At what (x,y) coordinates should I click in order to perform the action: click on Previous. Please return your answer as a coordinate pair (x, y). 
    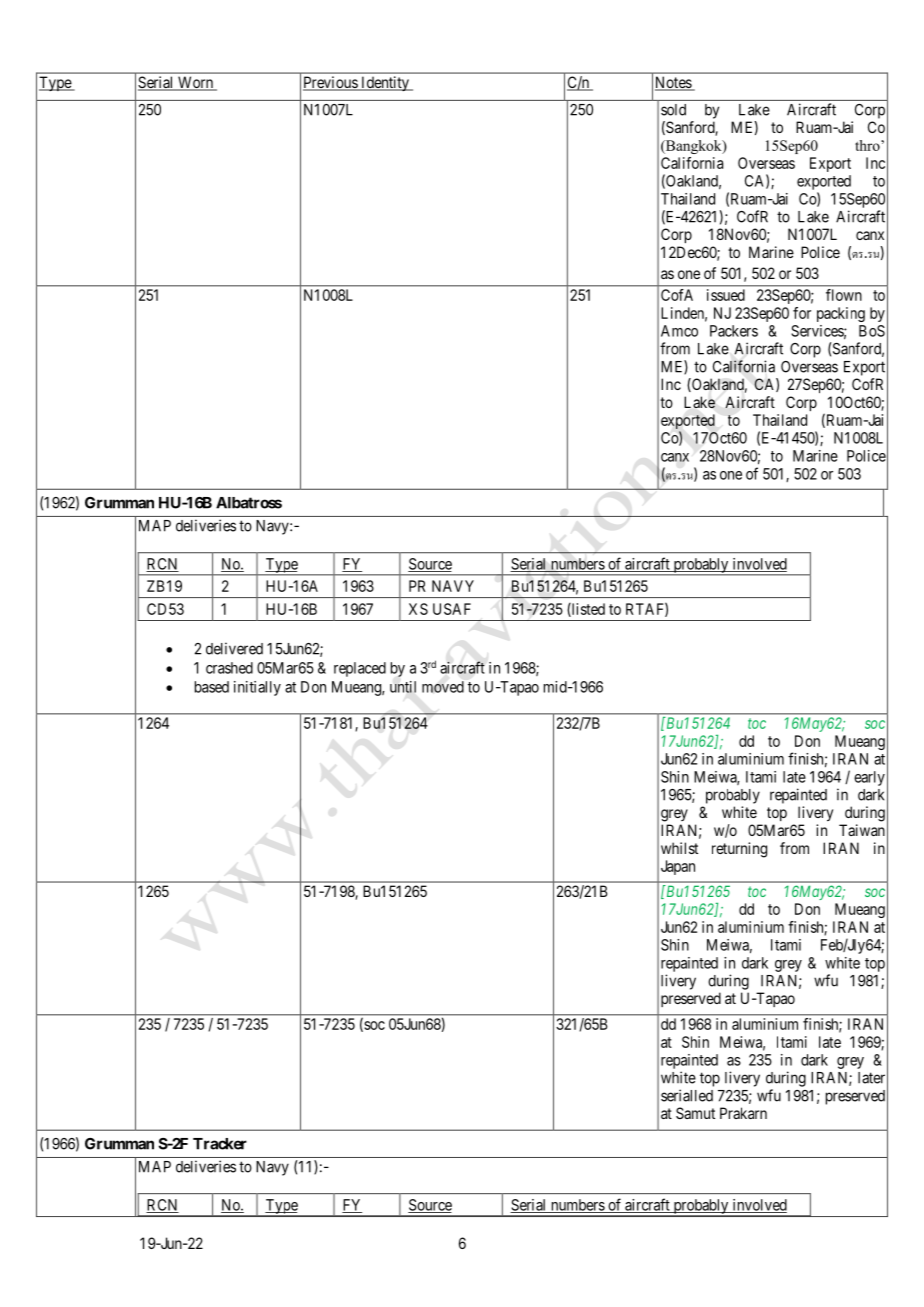
    Looking at the image, I should click on (331, 83).
